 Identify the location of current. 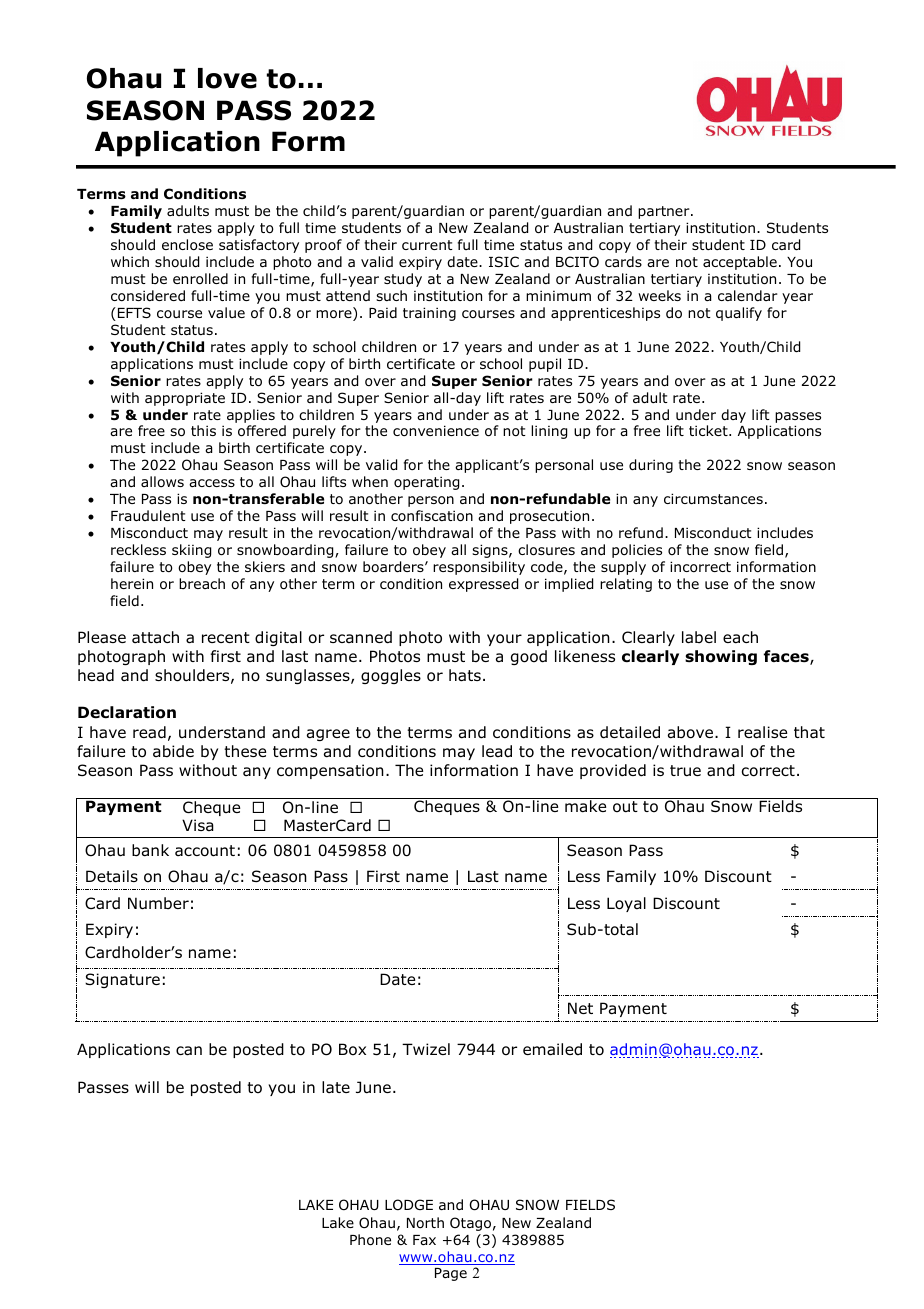
(427, 245).
